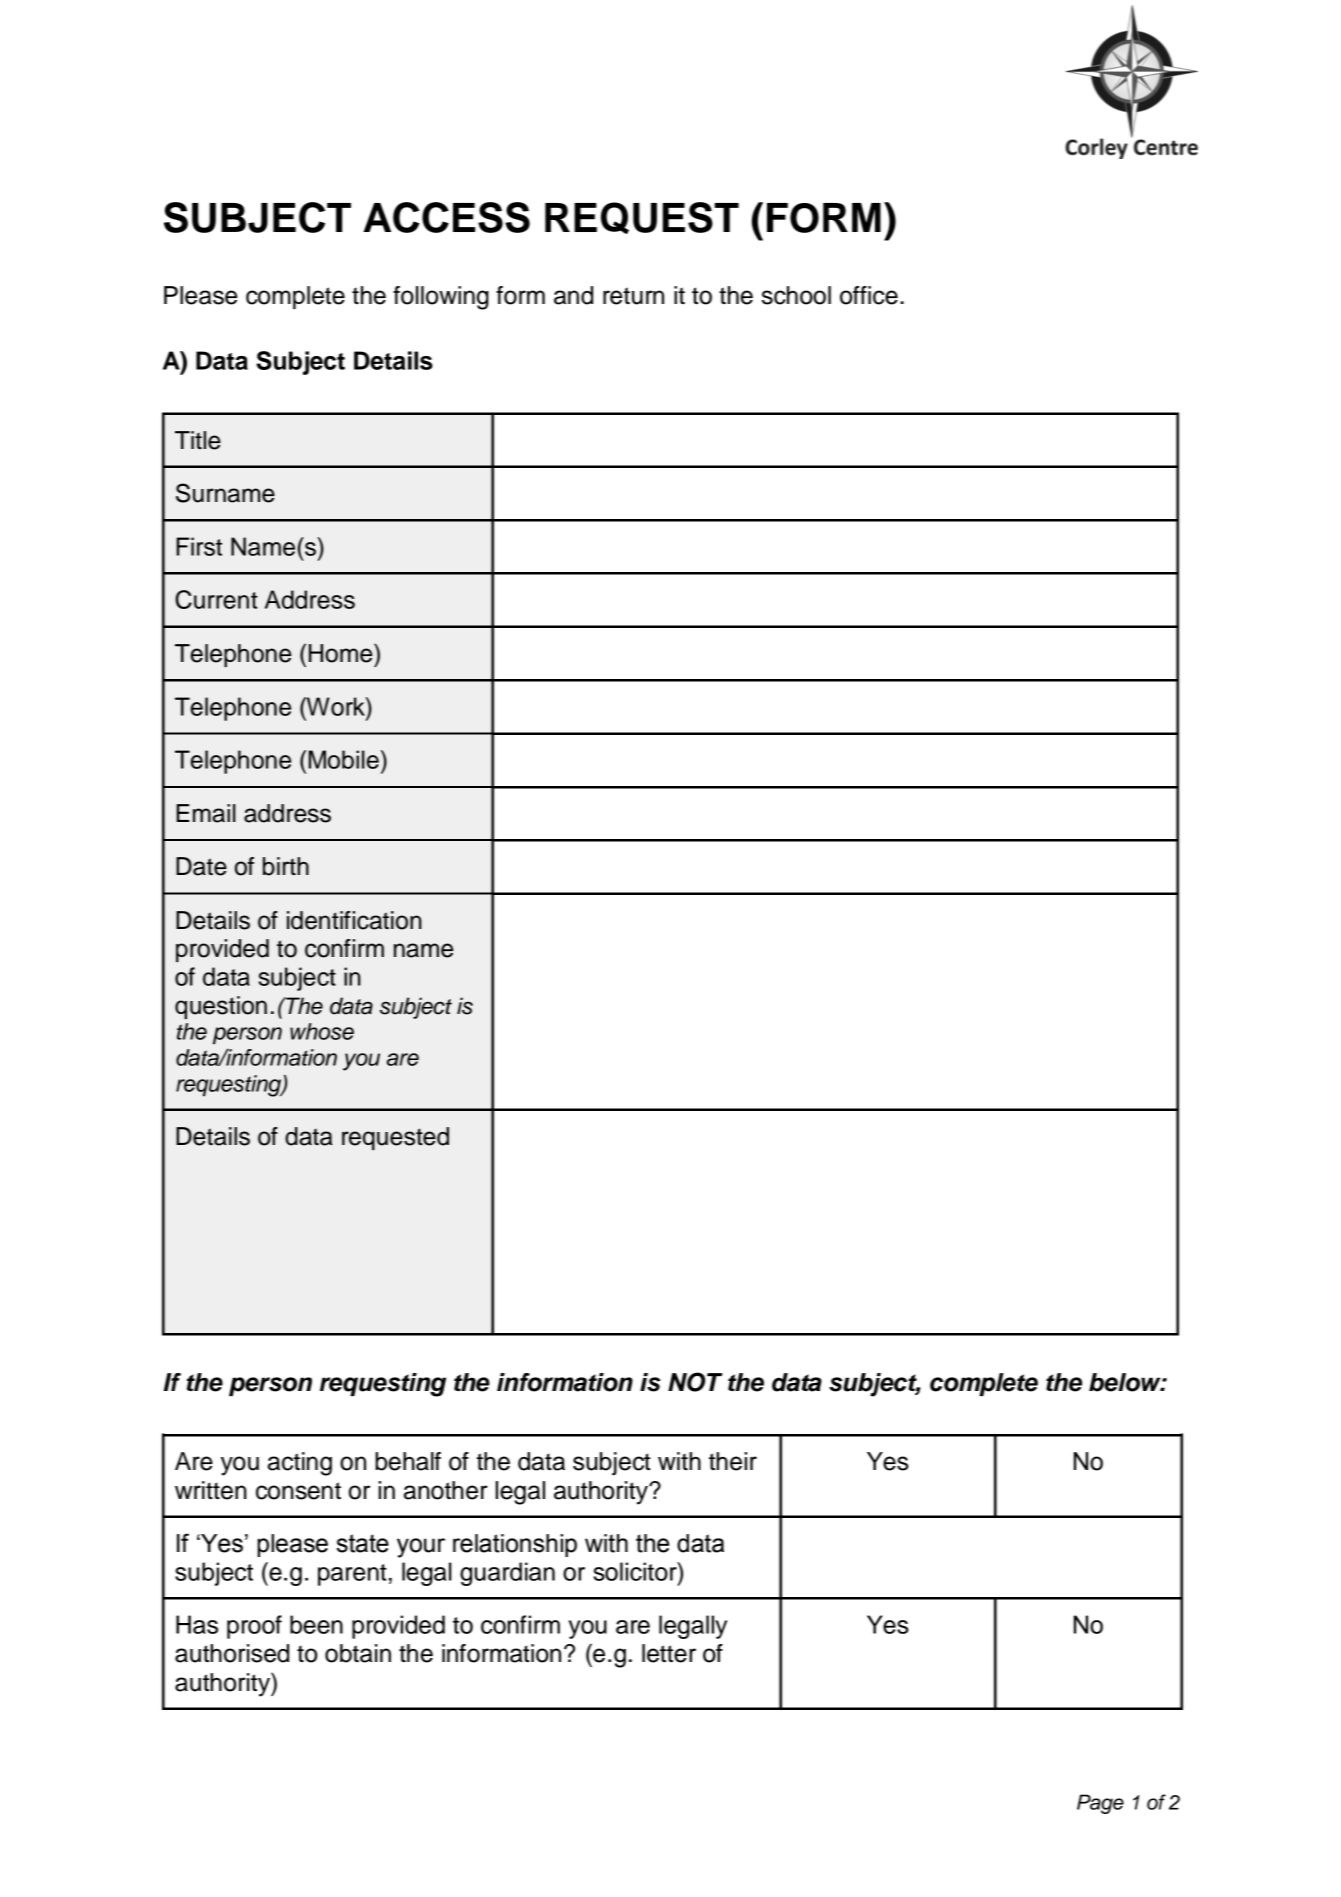 The width and height of the screenshot is (1341, 1897). I want to click on acting, so click(300, 1464).
